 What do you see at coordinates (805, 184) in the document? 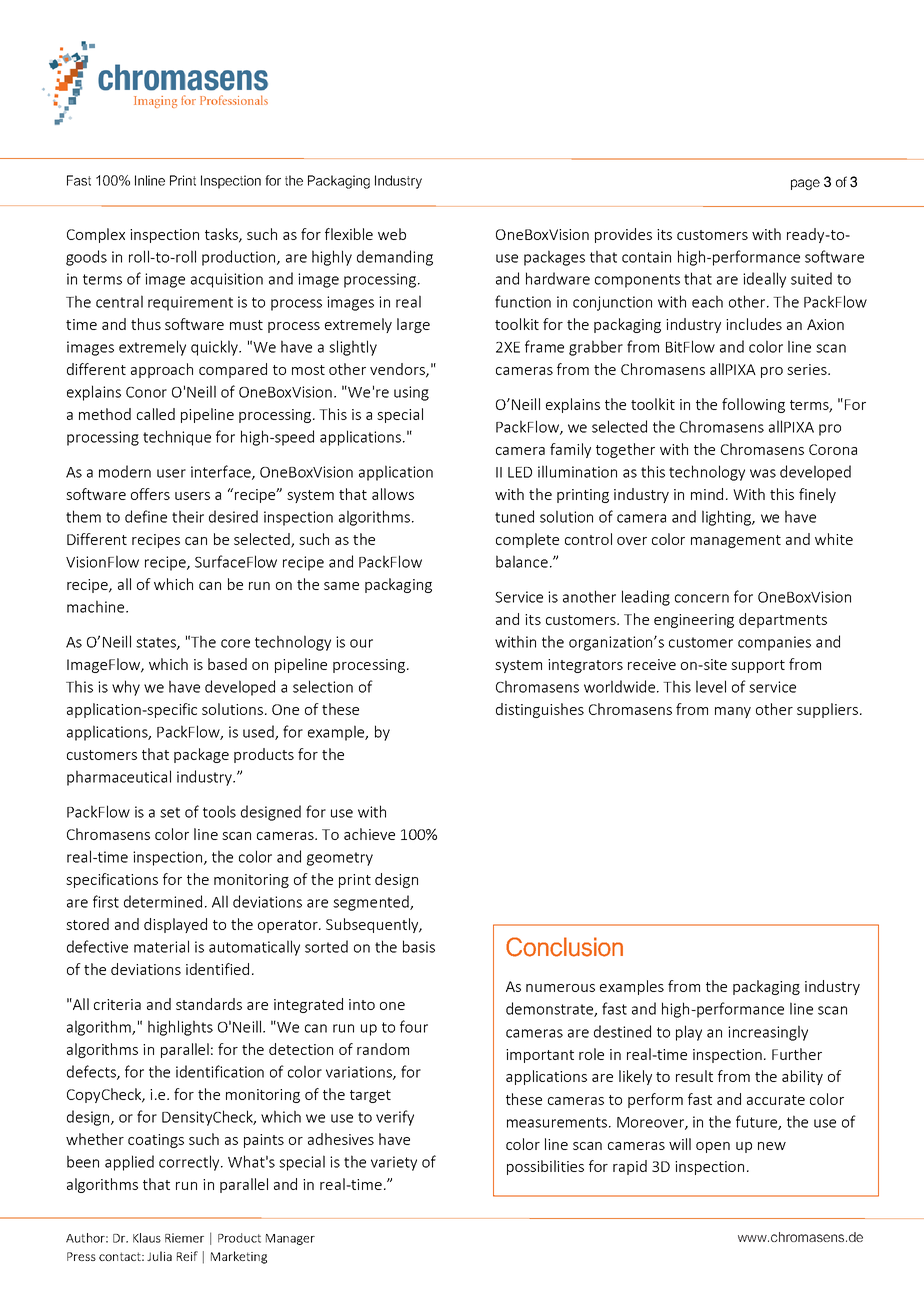
I see `page` at bounding box center [805, 184].
